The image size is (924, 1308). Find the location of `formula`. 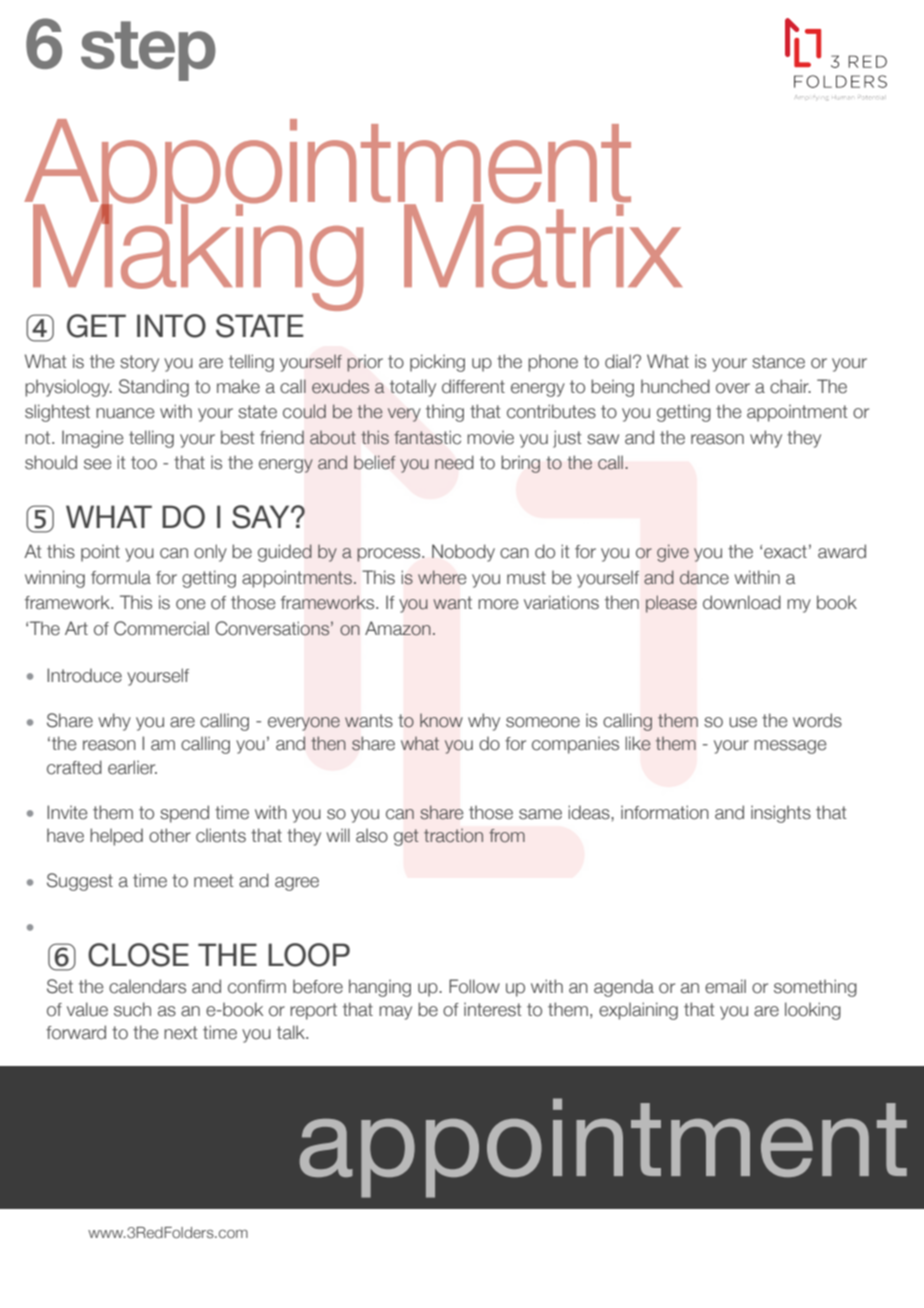

formula is located at coordinates (121, 577).
